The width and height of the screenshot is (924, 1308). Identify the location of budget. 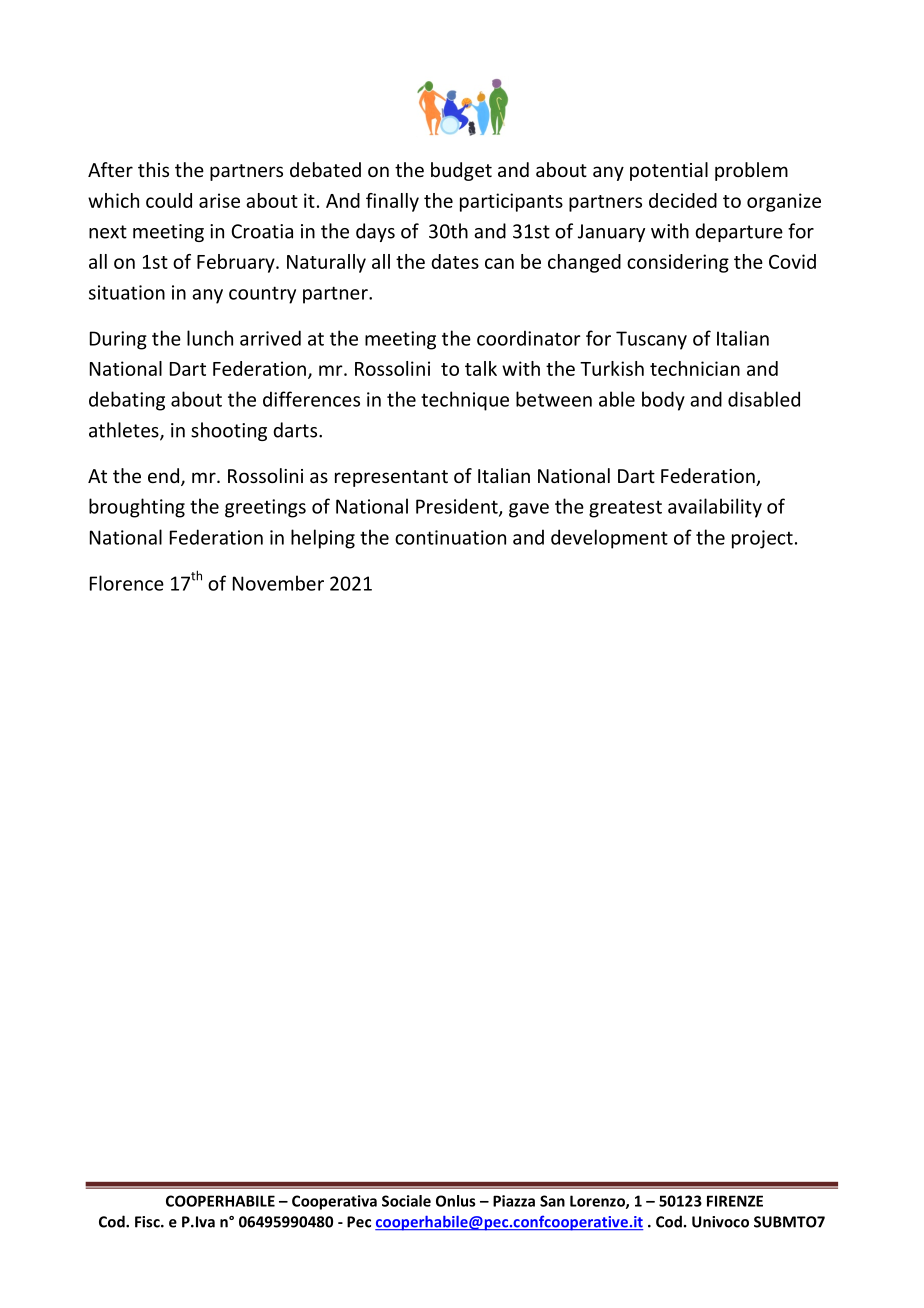
(461, 171).
